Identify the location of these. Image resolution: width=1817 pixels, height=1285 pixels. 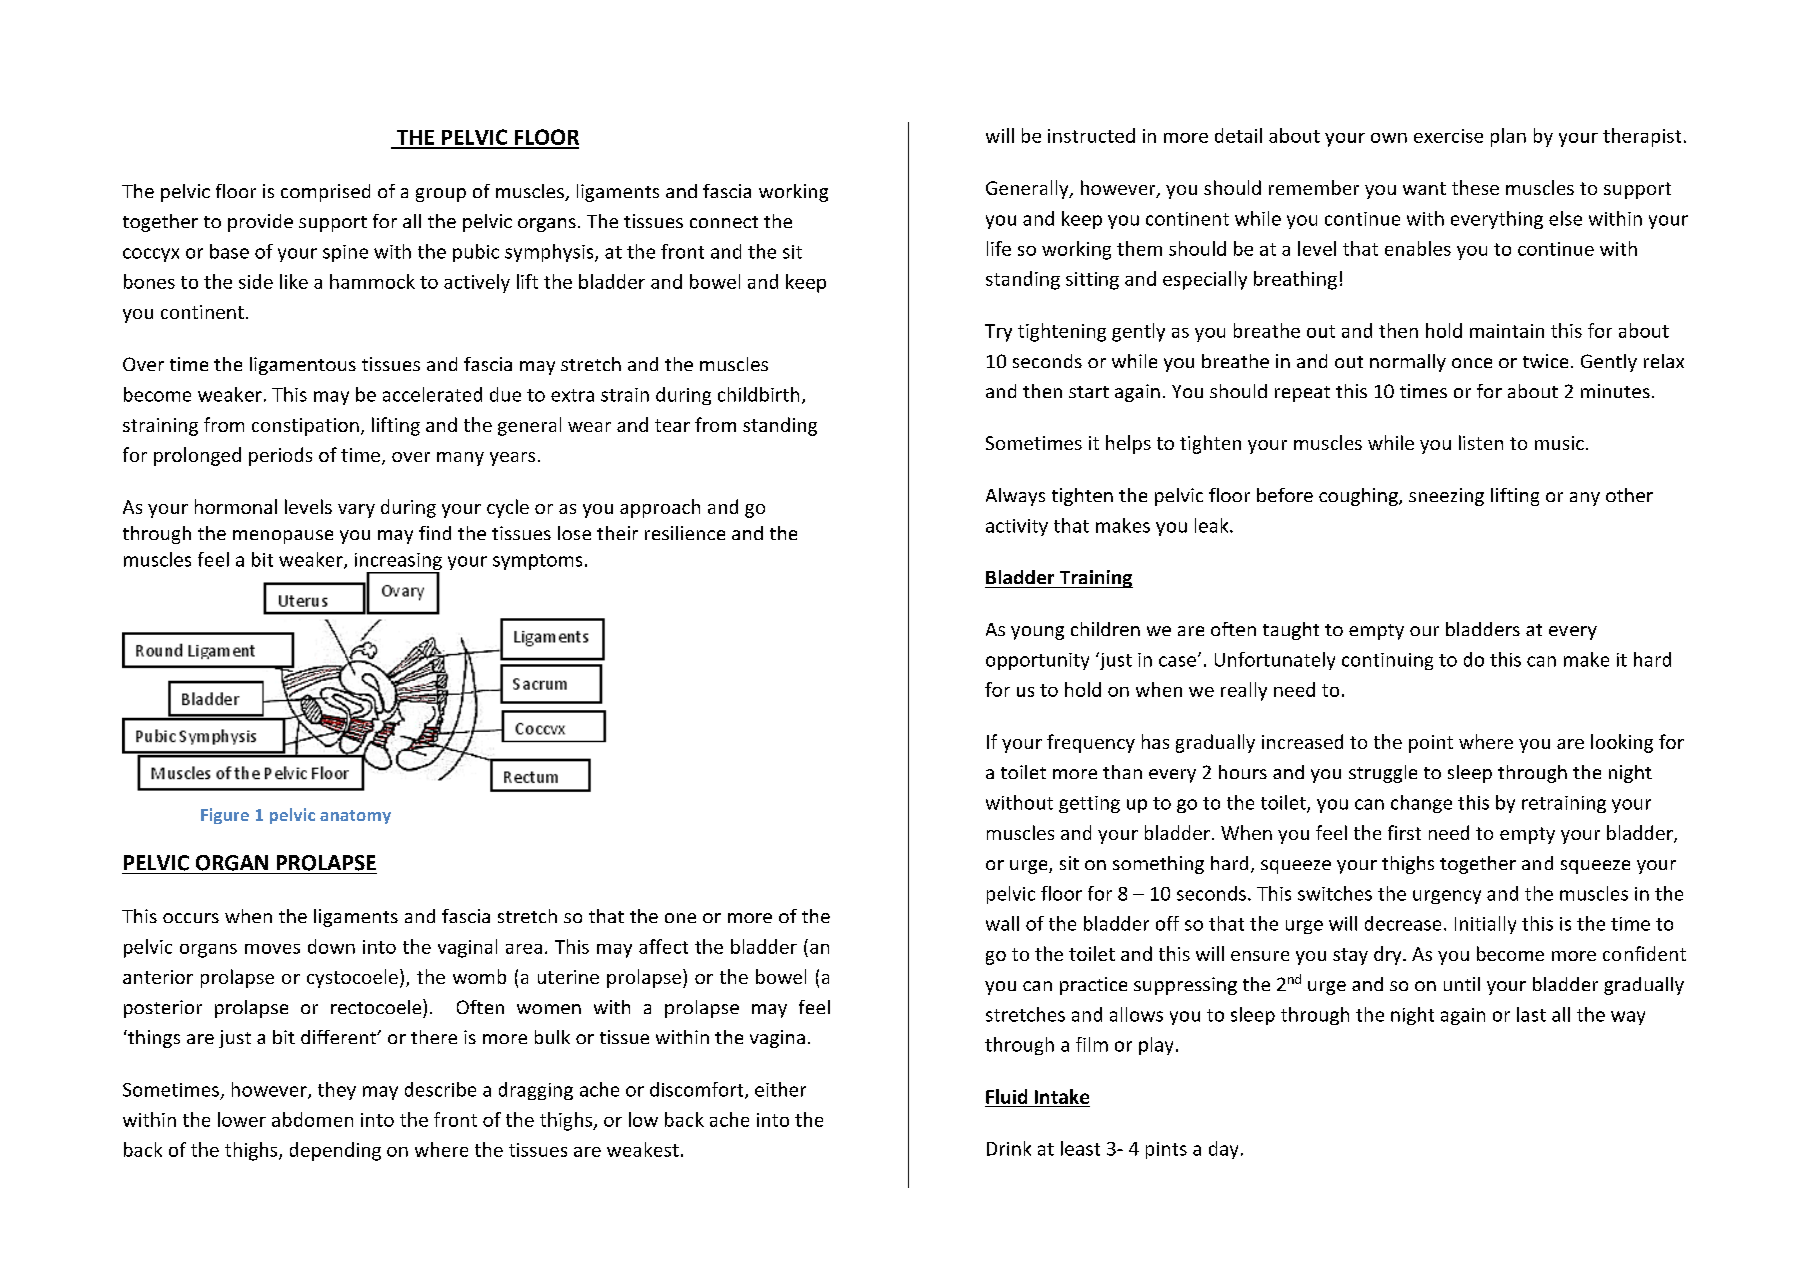
(1475, 187).
